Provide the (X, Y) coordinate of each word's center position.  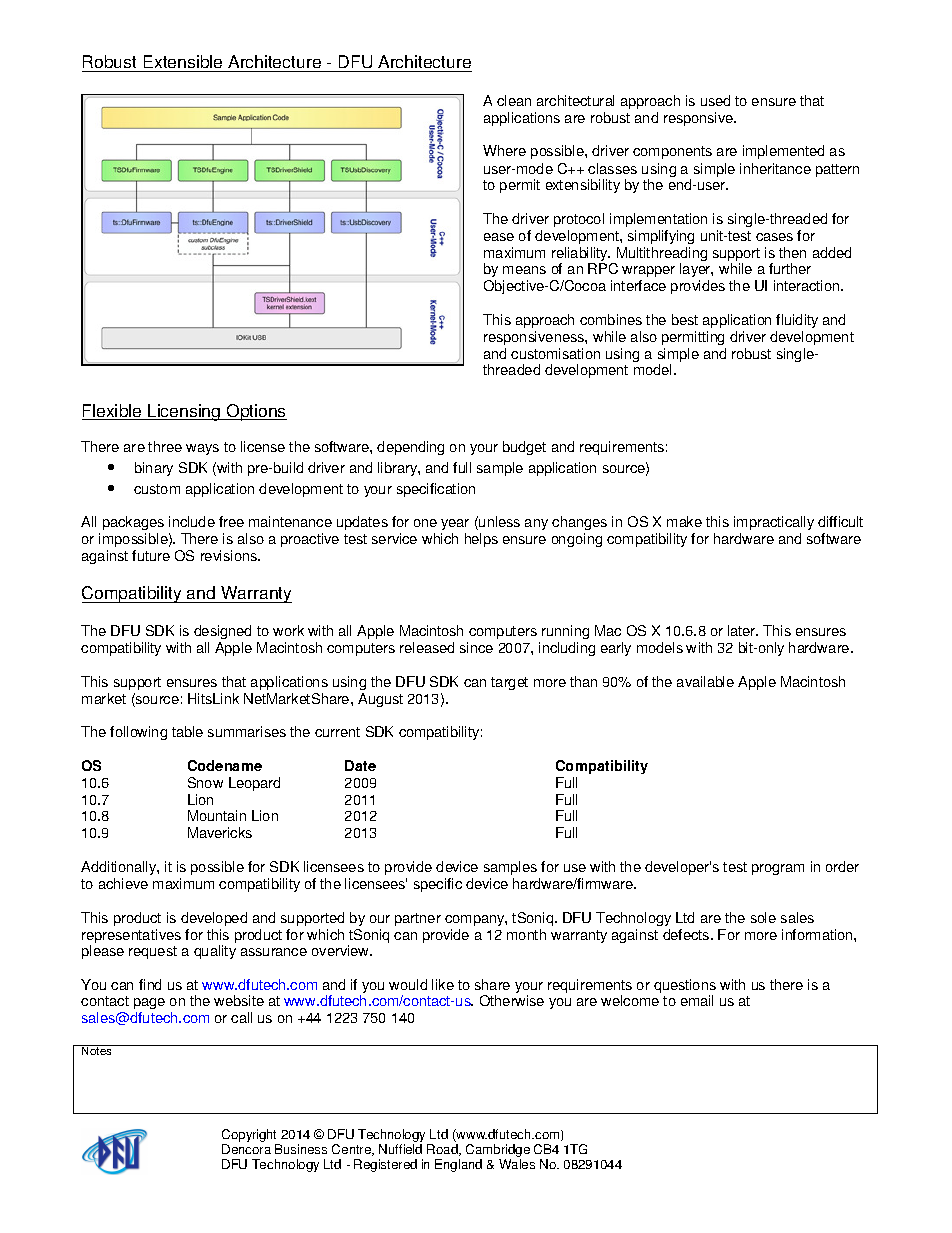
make (684, 521)
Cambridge (498, 1152)
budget (524, 448)
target (509, 683)
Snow (205, 782)
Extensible (183, 63)
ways (202, 449)
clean (514, 100)
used (715, 100)
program (778, 869)
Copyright (251, 1137)
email (697, 1000)
